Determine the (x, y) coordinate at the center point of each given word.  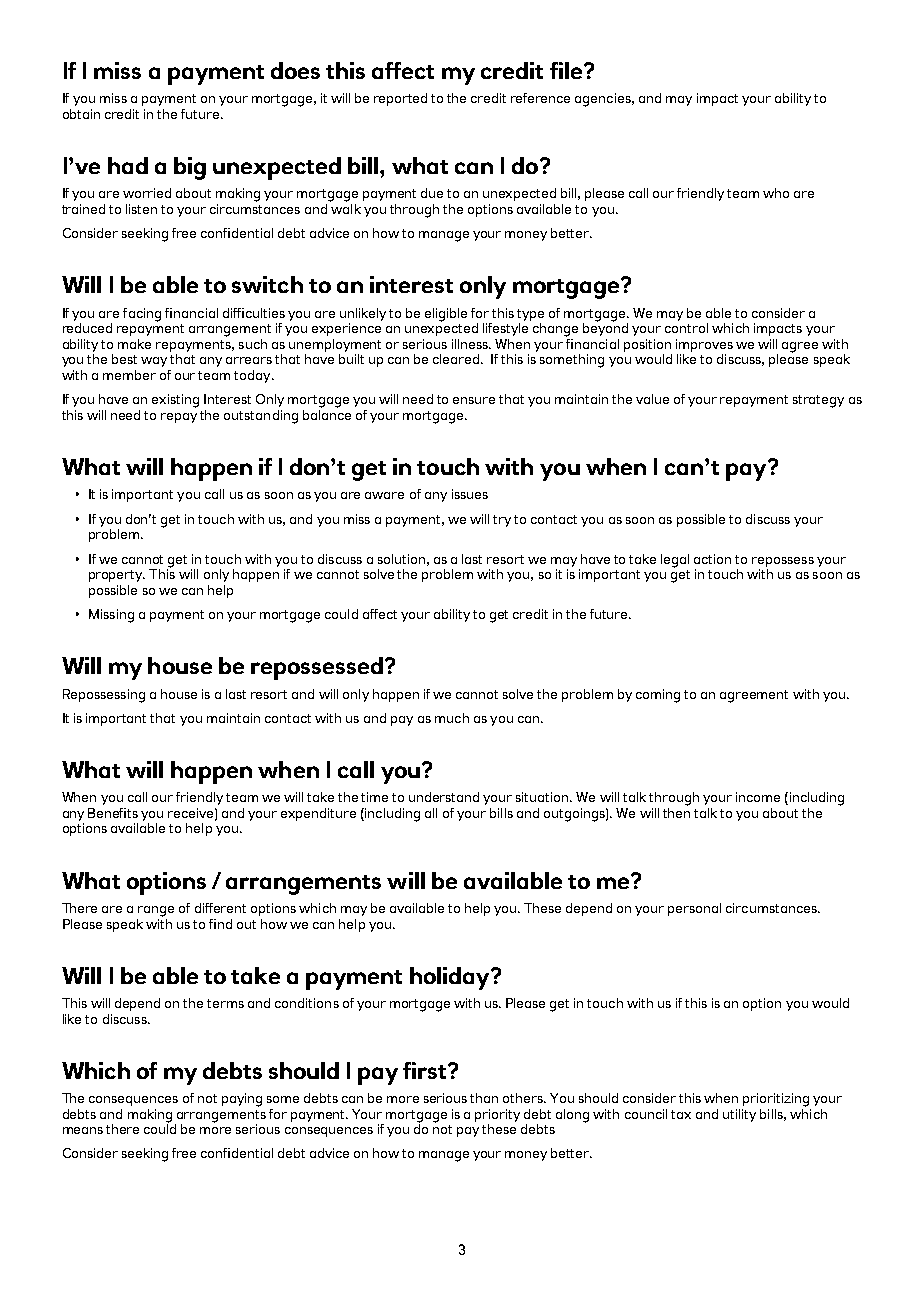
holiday (451, 978)
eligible (446, 315)
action (712, 559)
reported (400, 99)
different (220, 908)
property (117, 576)
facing (142, 315)
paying (242, 1100)
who (776, 193)
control (686, 328)
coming (658, 696)
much (452, 718)
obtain (81, 114)
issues (470, 494)
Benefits (113, 813)
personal (694, 909)
